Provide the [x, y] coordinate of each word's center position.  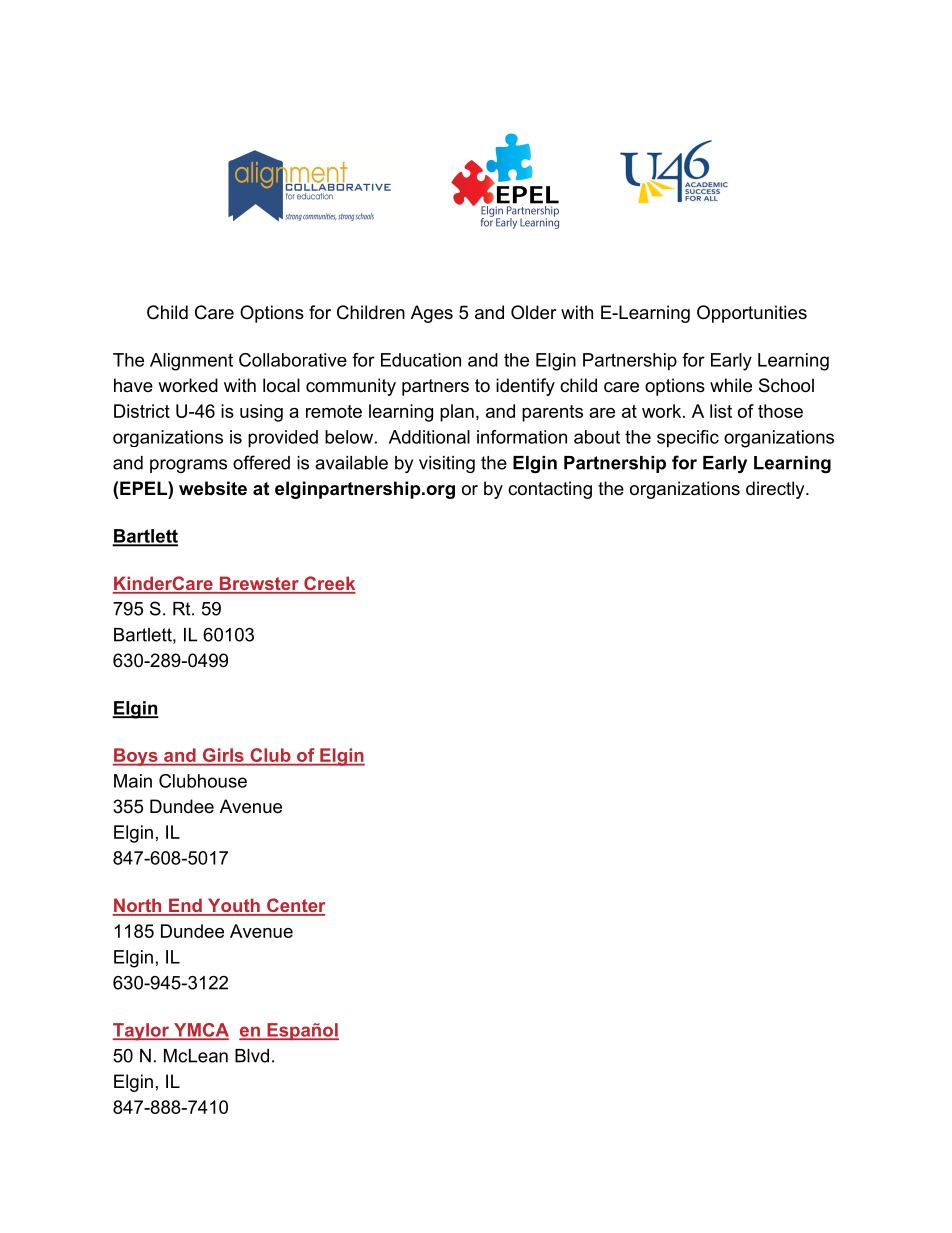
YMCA [200, 1031]
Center [295, 906]
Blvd [252, 1056]
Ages [432, 314]
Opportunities [752, 314]
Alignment [191, 362]
